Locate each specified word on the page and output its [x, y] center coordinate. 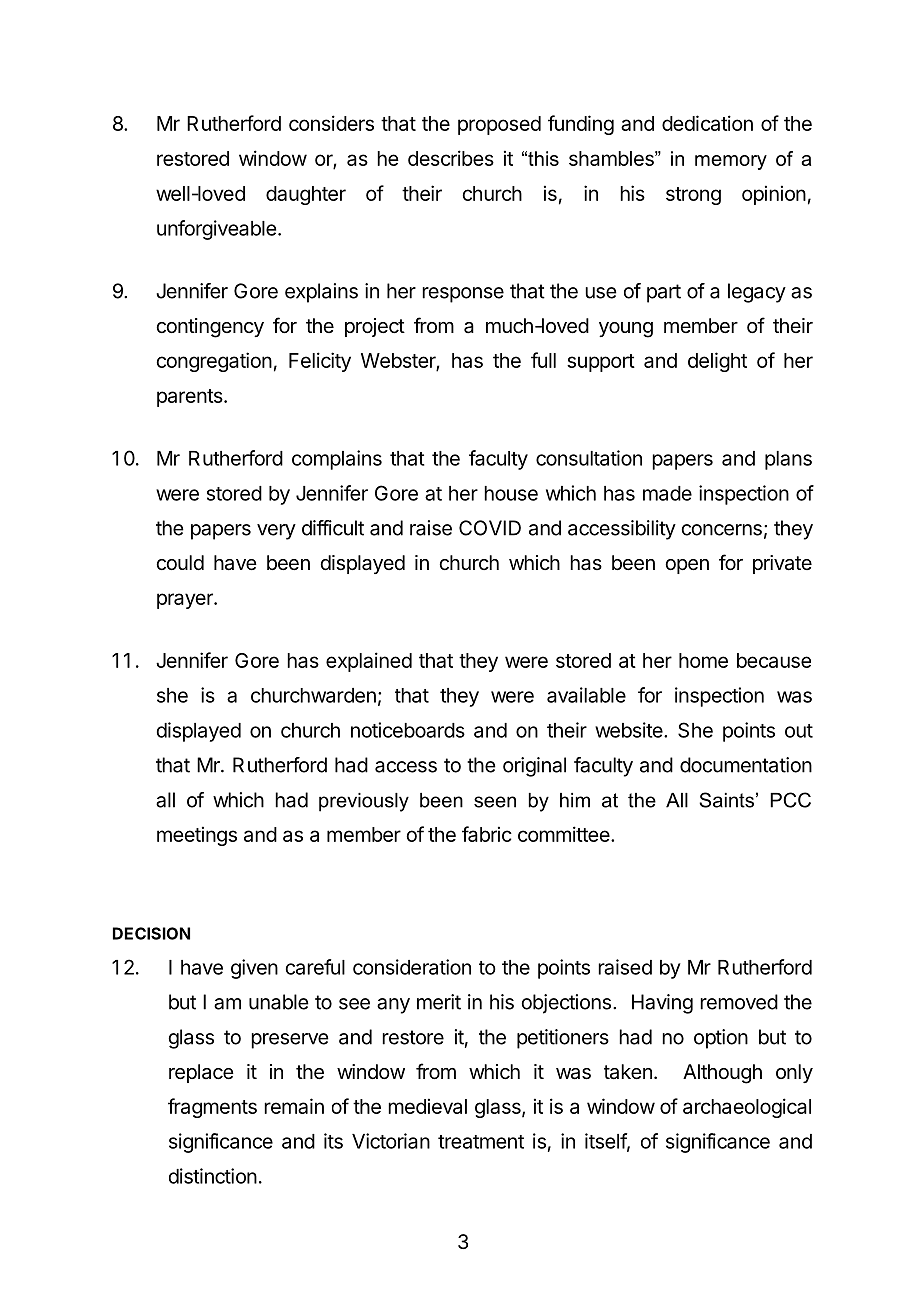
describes [451, 158]
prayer [186, 601]
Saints [726, 800]
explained [369, 662]
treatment [481, 1142]
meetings [197, 836]
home [703, 660]
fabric [487, 834]
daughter [306, 195]
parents [191, 398]
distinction [213, 1176]
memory [731, 162]
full [543, 360]
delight [717, 362]
